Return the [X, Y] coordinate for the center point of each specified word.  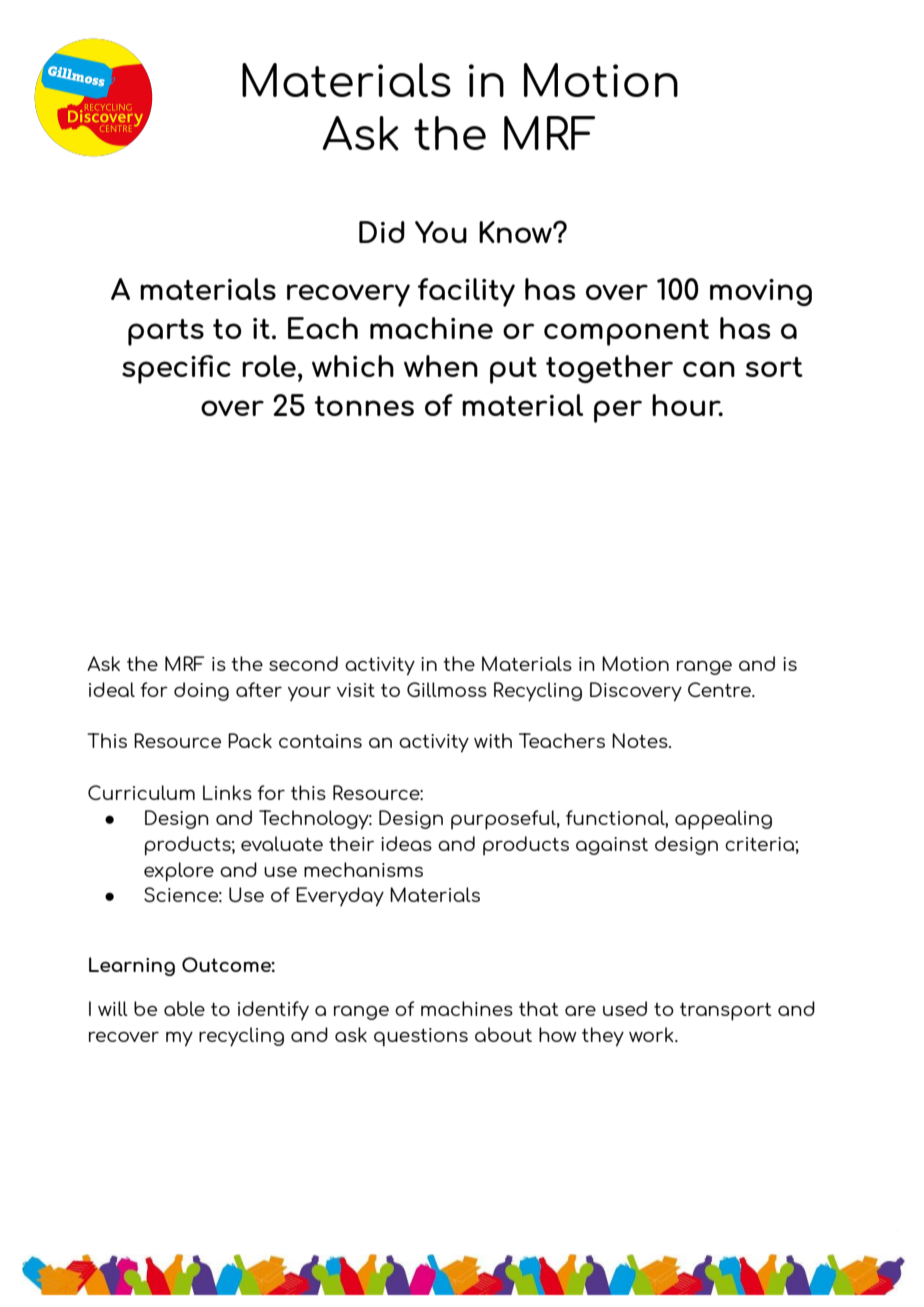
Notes [641, 740]
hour [687, 405]
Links [227, 792]
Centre [720, 689]
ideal [112, 689]
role [269, 366]
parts [166, 332]
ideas [406, 843]
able [184, 1008]
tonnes [364, 406]
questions [421, 1037]
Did [382, 232]
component [626, 332]
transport [726, 1012]
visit [356, 690]
